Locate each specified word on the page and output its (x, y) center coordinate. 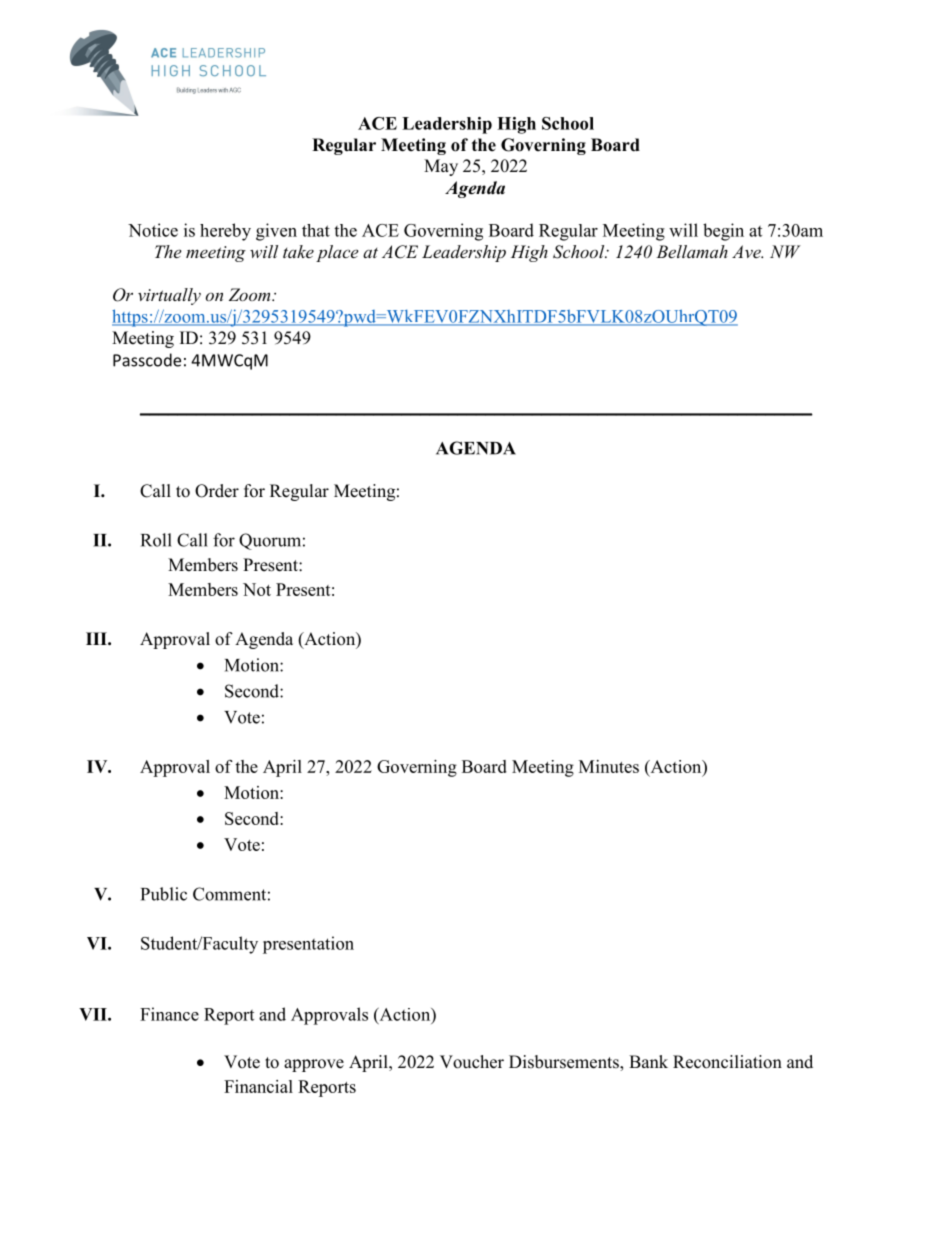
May (441, 167)
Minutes (609, 766)
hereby (225, 232)
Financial (258, 1086)
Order (217, 491)
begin (723, 232)
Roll (156, 540)
